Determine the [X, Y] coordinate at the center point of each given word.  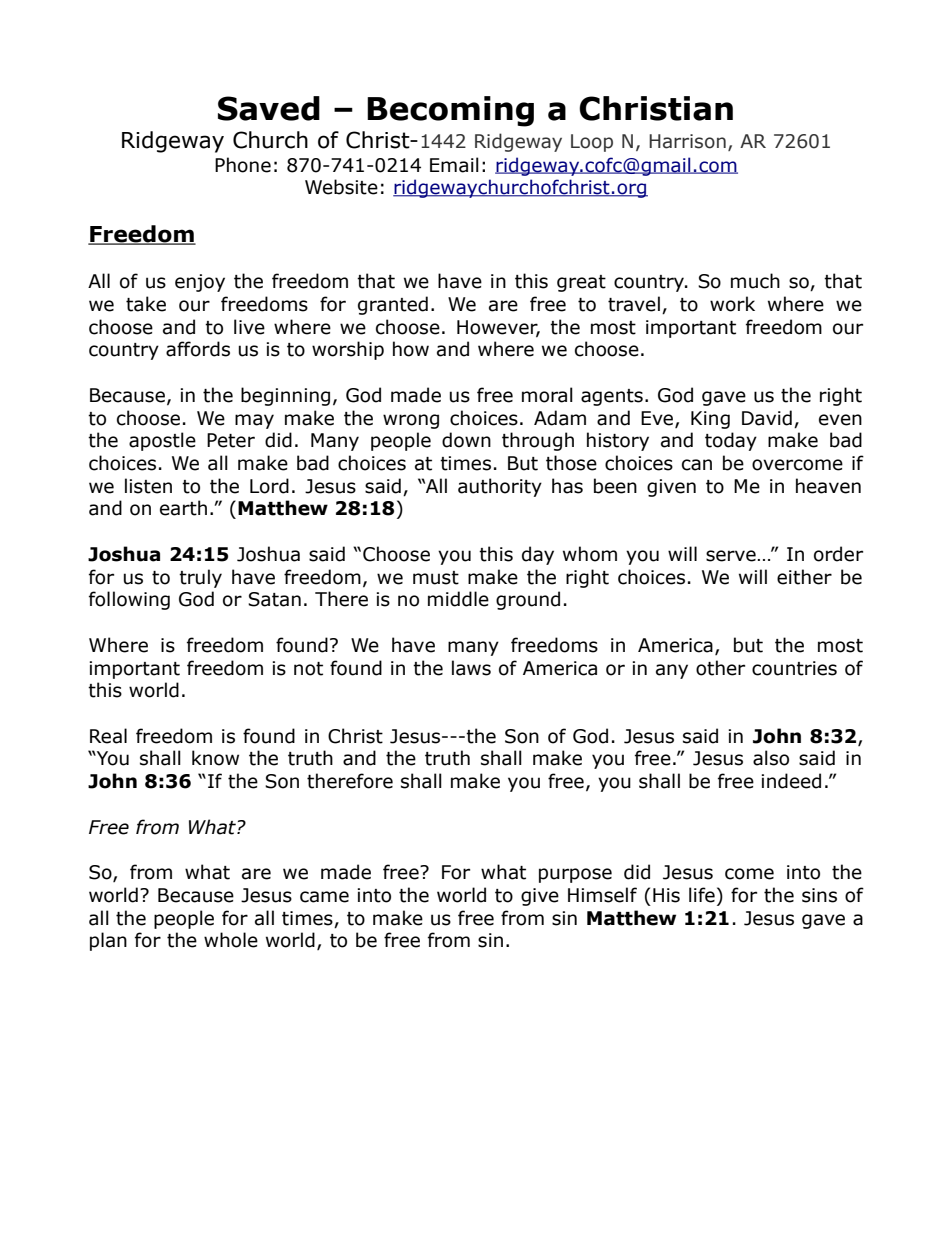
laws [471, 668]
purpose [575, 875]
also [771, 758]
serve [731, 556]
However [498, 328]
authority [500, 487]
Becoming [450, 111]
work [732, 304]
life [702, 895]
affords [198, 349]
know [215, 758]
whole [231, 940]
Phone [243, 165]
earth [183, 508]
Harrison [687, 141]
